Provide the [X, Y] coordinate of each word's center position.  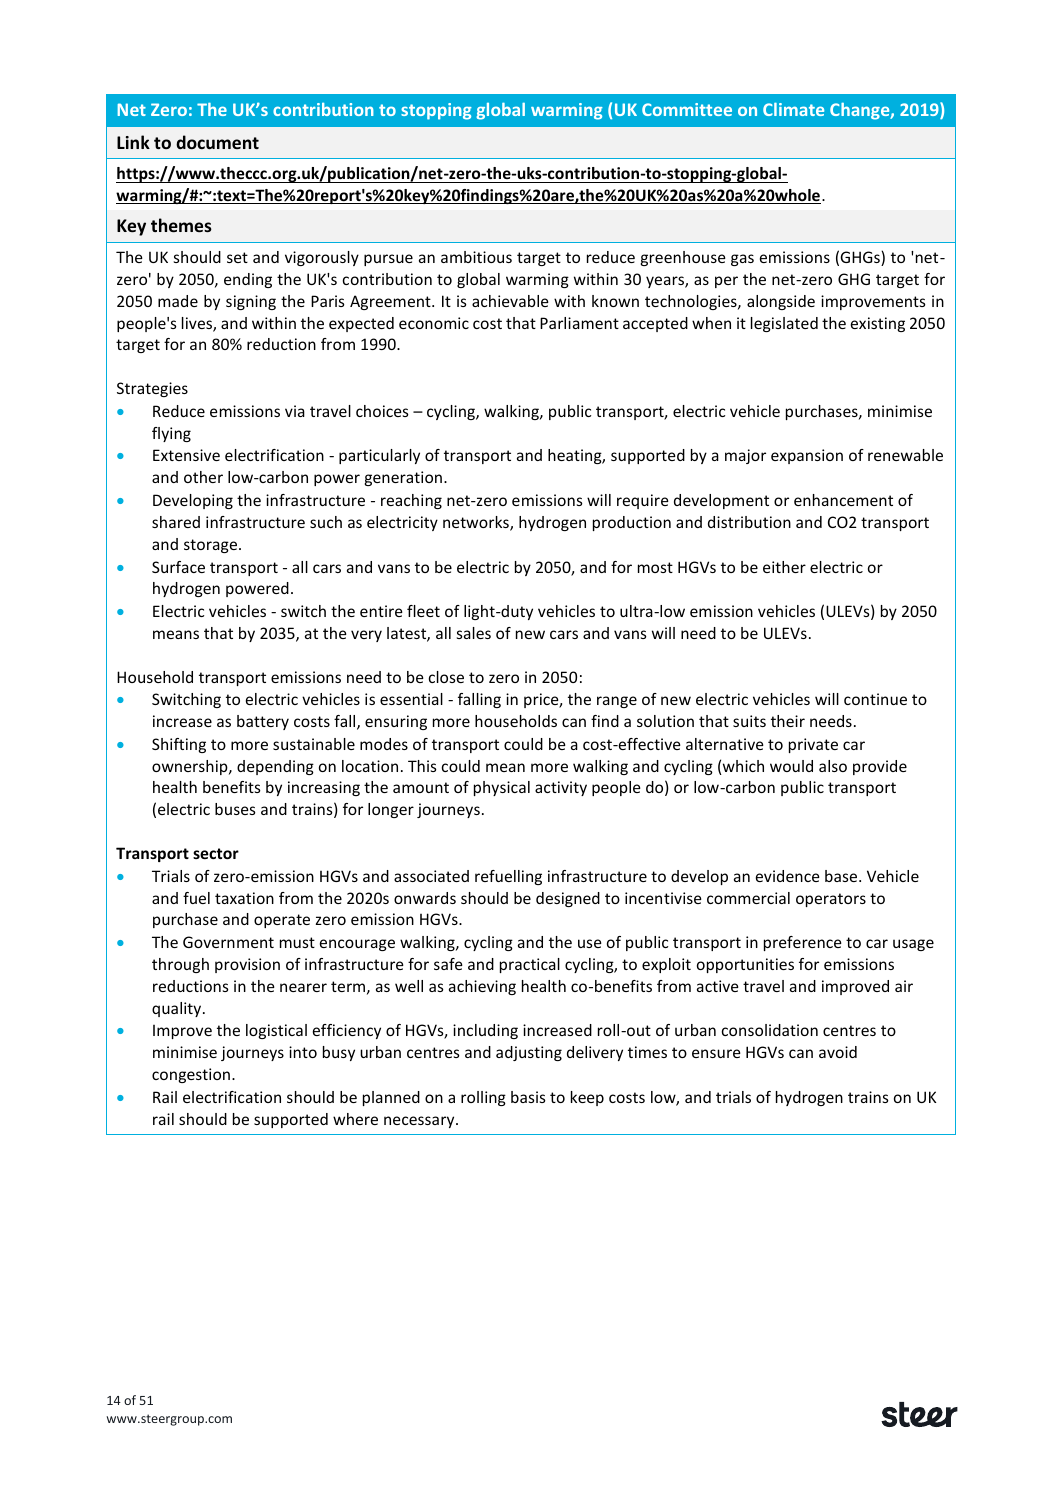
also [833, 766]
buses [235, 809]
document [217, 142]
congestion [192, 1075]
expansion [807, 456]
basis [528, 1097]
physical [502, 788]
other [203, 477]
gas [742, 260]
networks [477, 523]
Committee [687, 109]
